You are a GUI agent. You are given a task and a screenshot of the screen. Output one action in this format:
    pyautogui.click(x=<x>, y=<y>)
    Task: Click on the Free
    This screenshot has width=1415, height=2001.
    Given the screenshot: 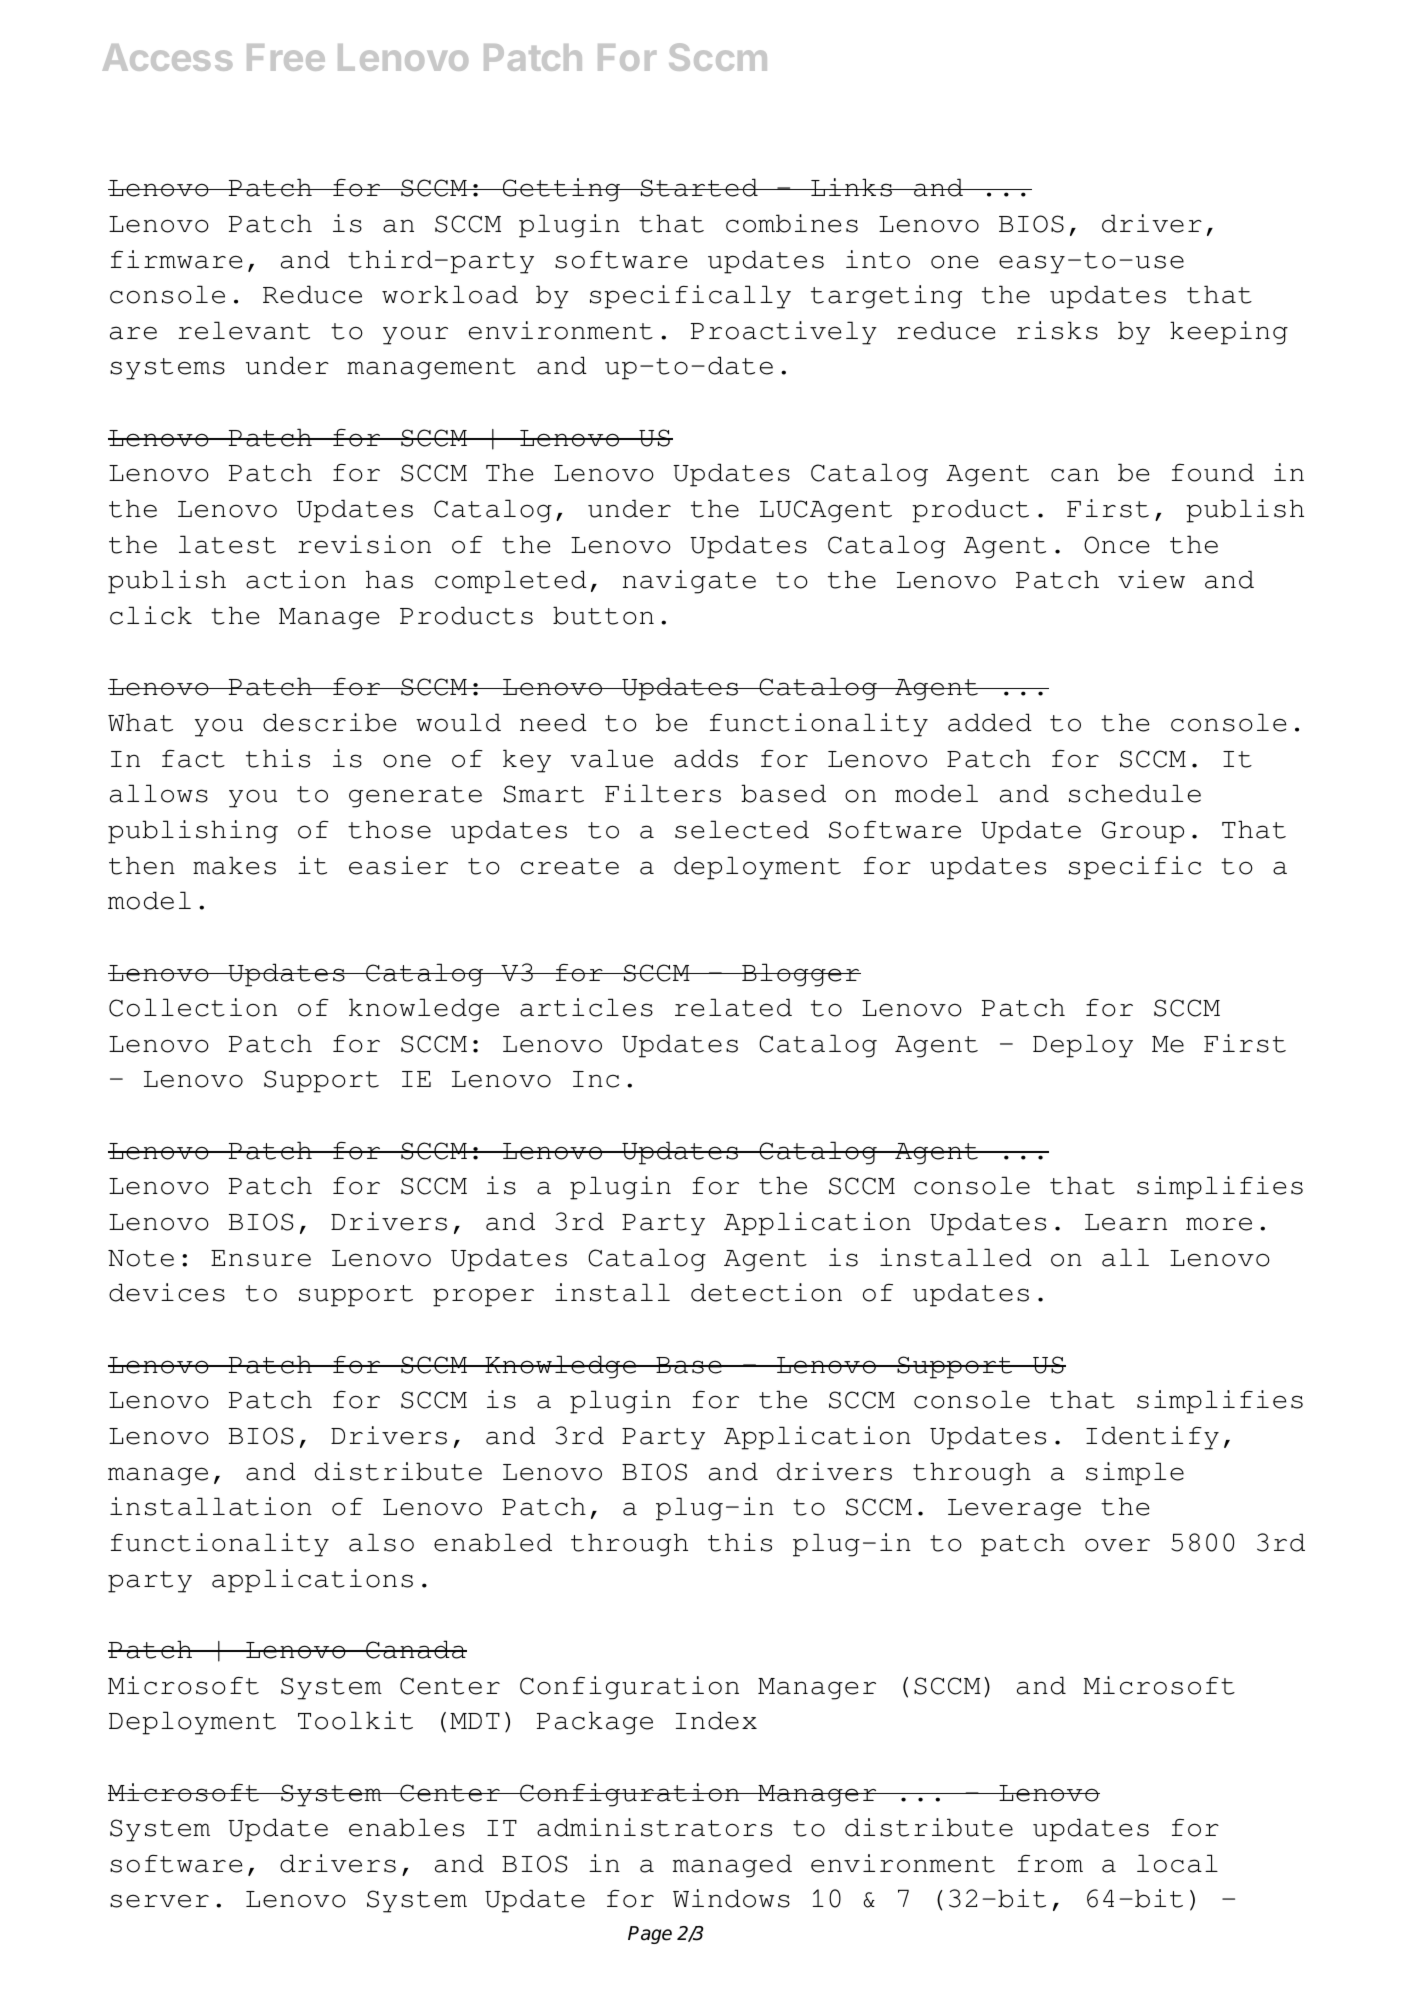 What is the action you would take?
    pyautogui.click(x=286, y=57)
